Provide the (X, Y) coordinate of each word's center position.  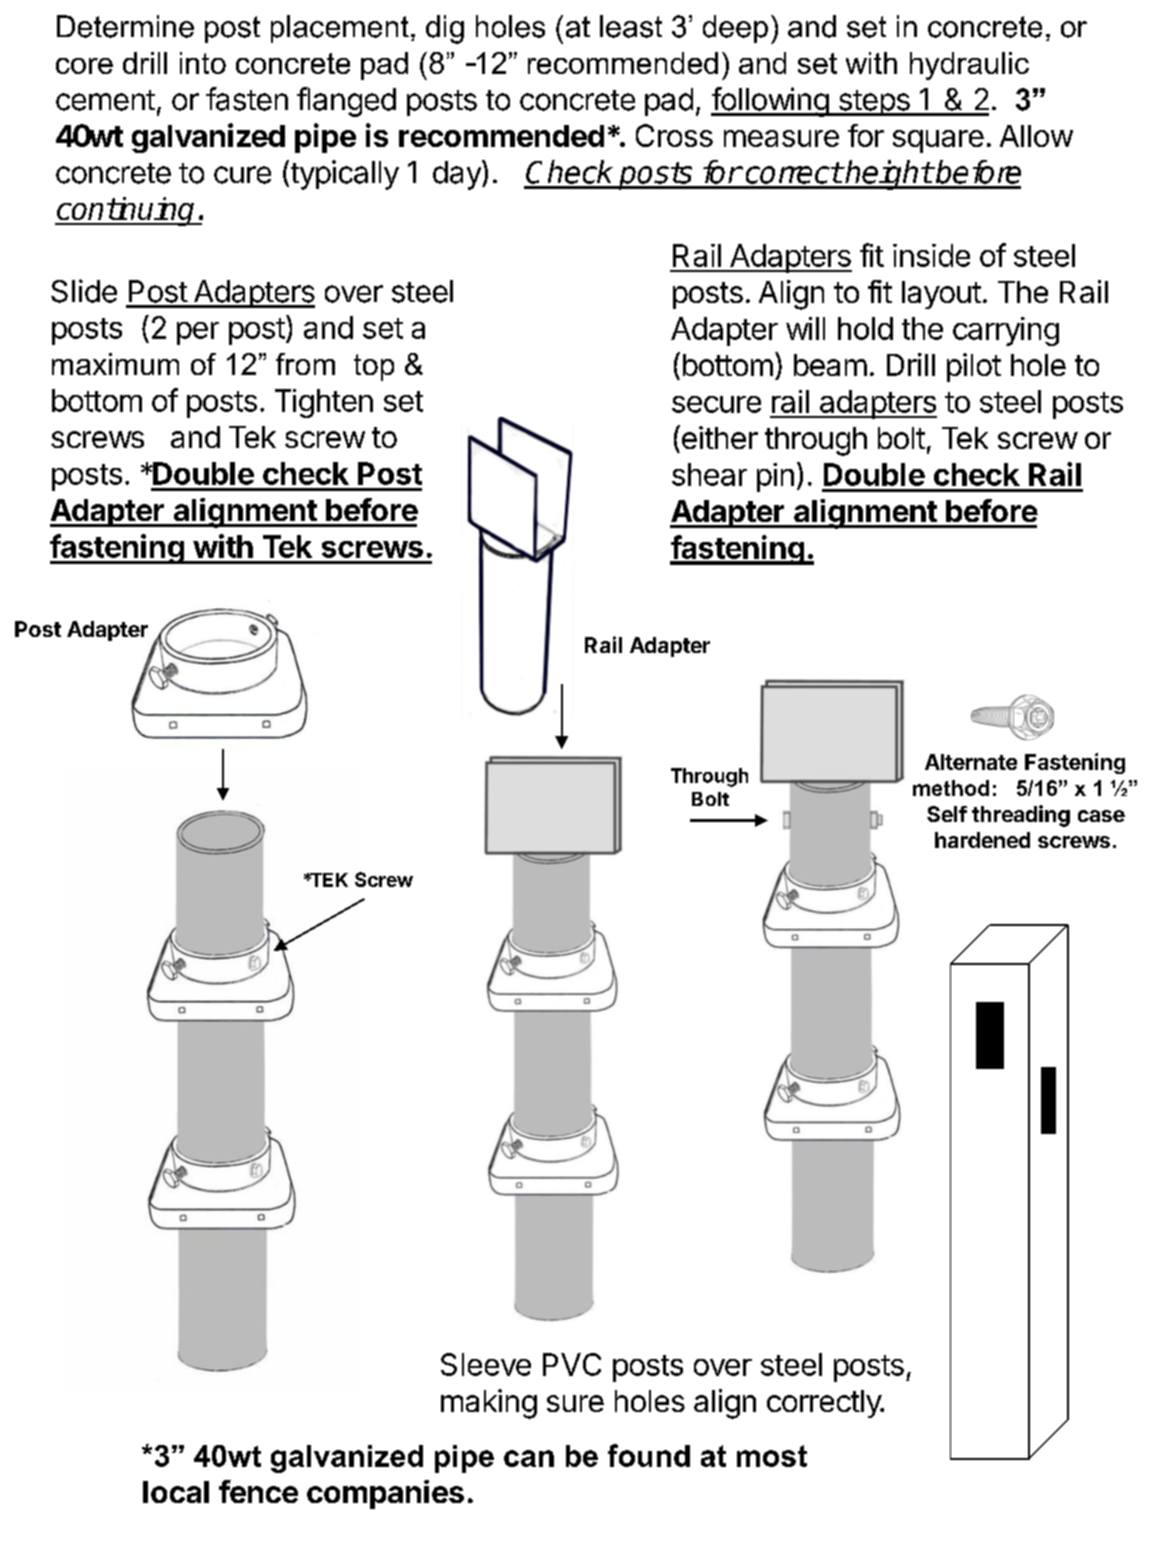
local (176, 1492)
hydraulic (969, 66)
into (203, 63)
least (631, 26)
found (649, 1455)
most (772, 1456)
